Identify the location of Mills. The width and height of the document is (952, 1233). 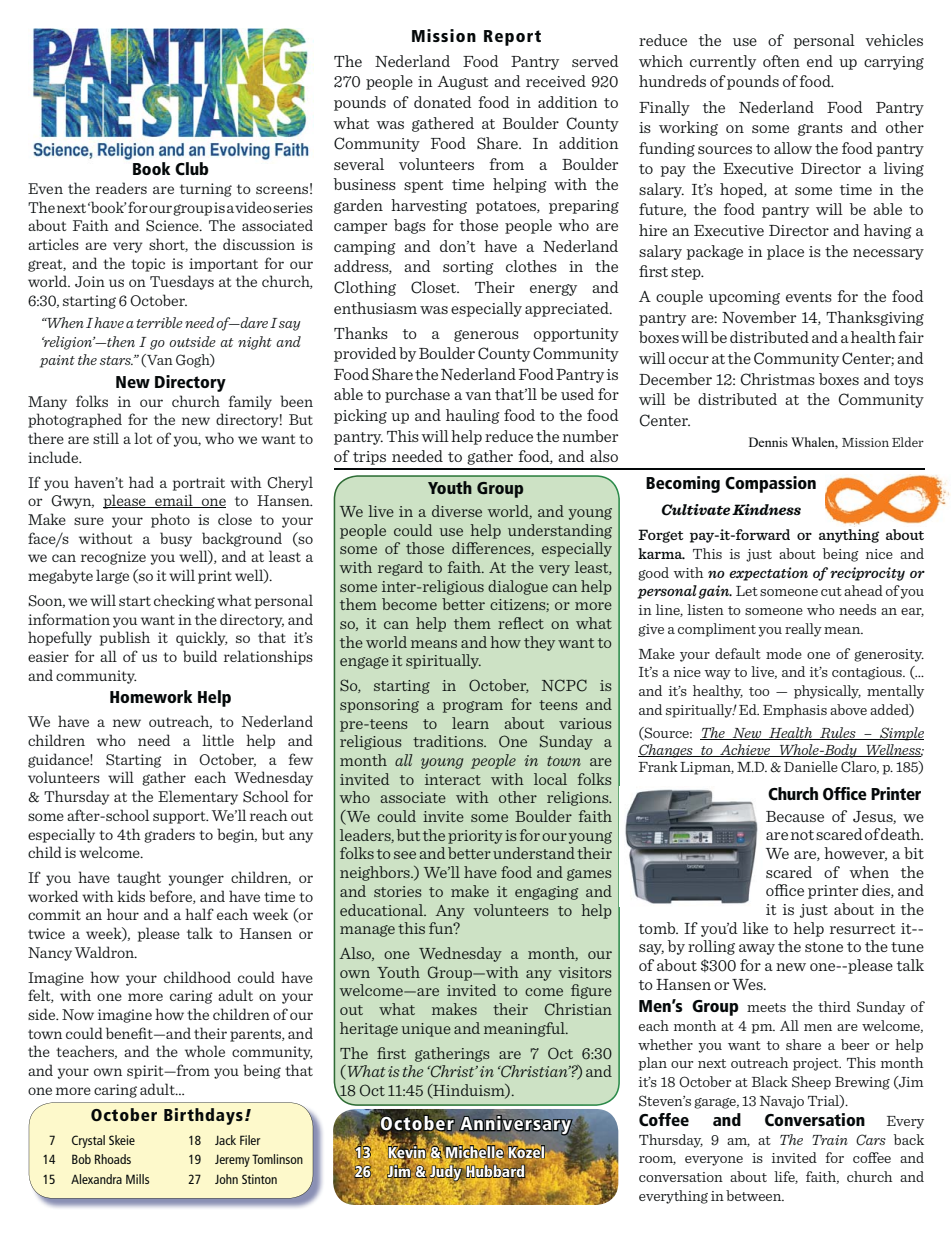
(137, 1179).
